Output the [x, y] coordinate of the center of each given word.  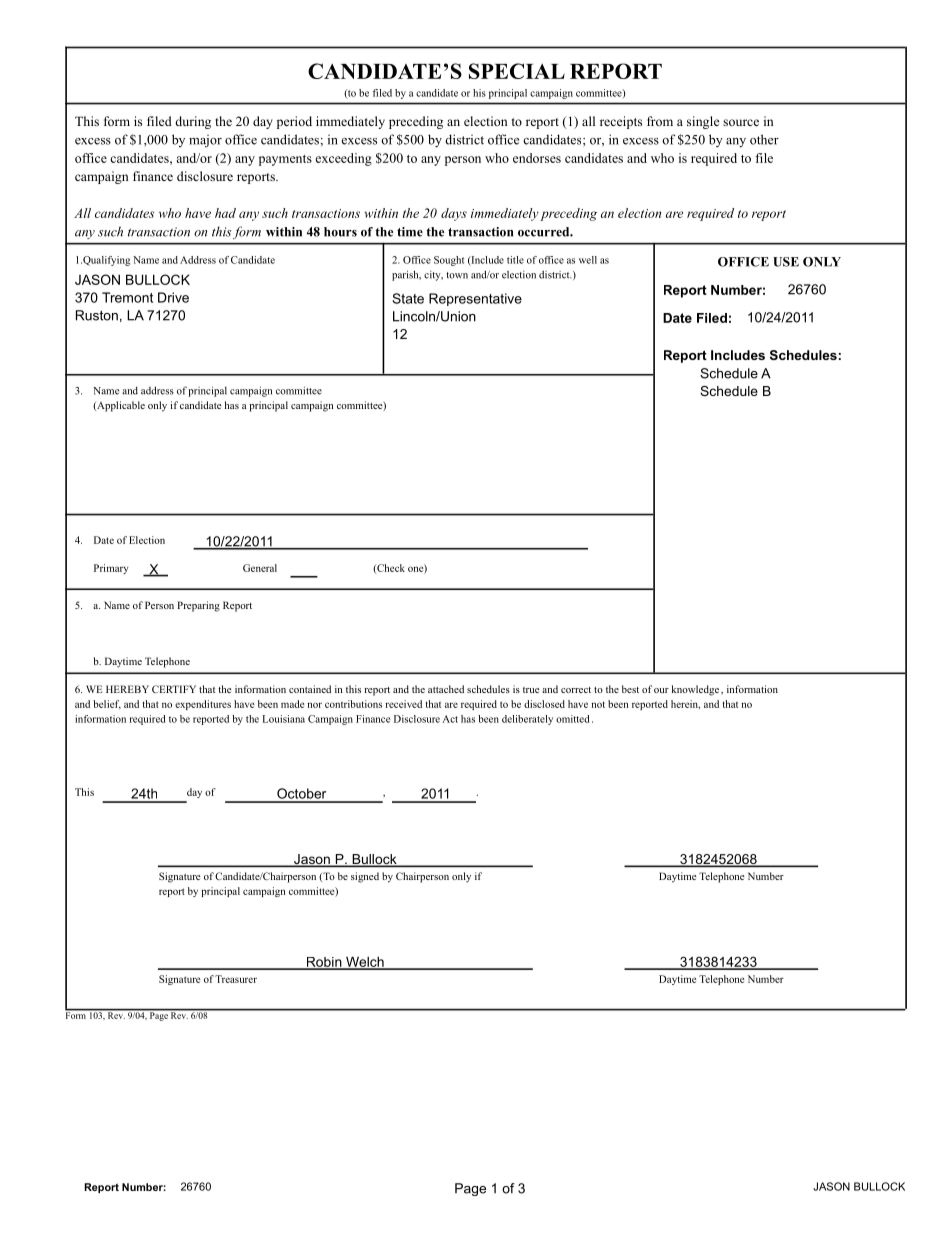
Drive [173, 297]
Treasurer [236, 979]
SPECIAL [517, 71]
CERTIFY [174, 689]
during [193, 122]
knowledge [695, 690]
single [703, 122]
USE [786, 262]
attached [446, 689]
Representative [475, 299]
